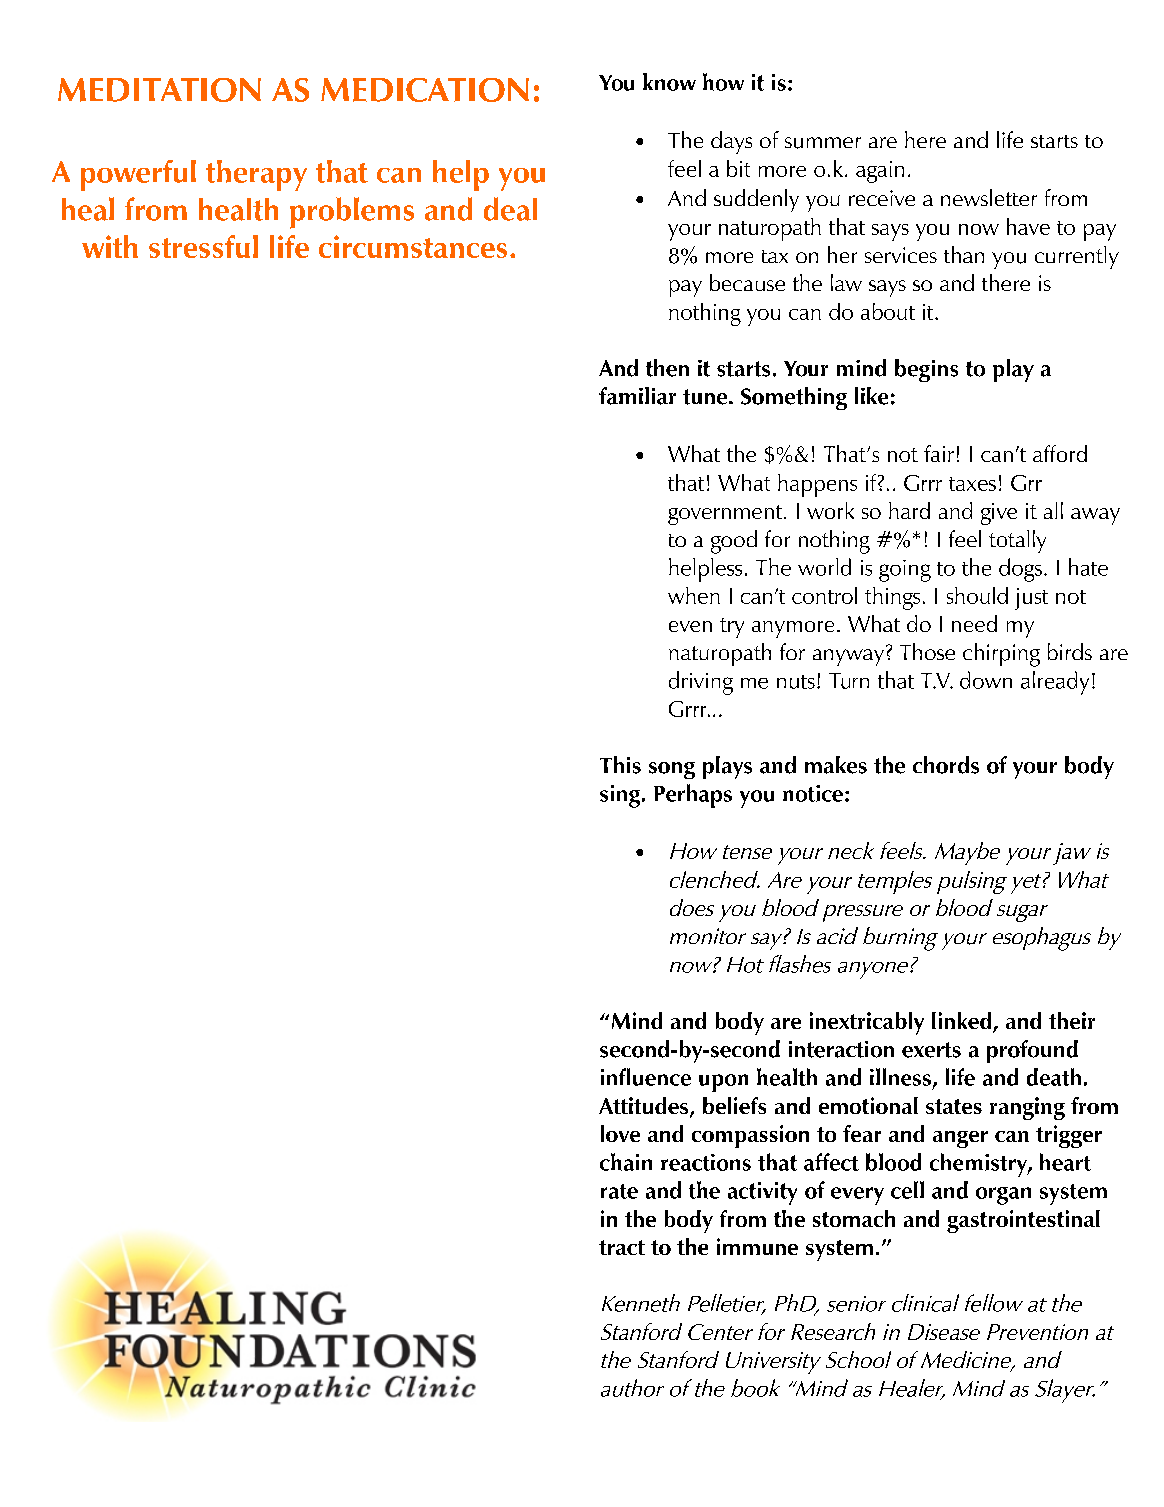  What do you see at coordinates (946, 765) in the image?
I see `chords` at bounding box center [946, 765].
